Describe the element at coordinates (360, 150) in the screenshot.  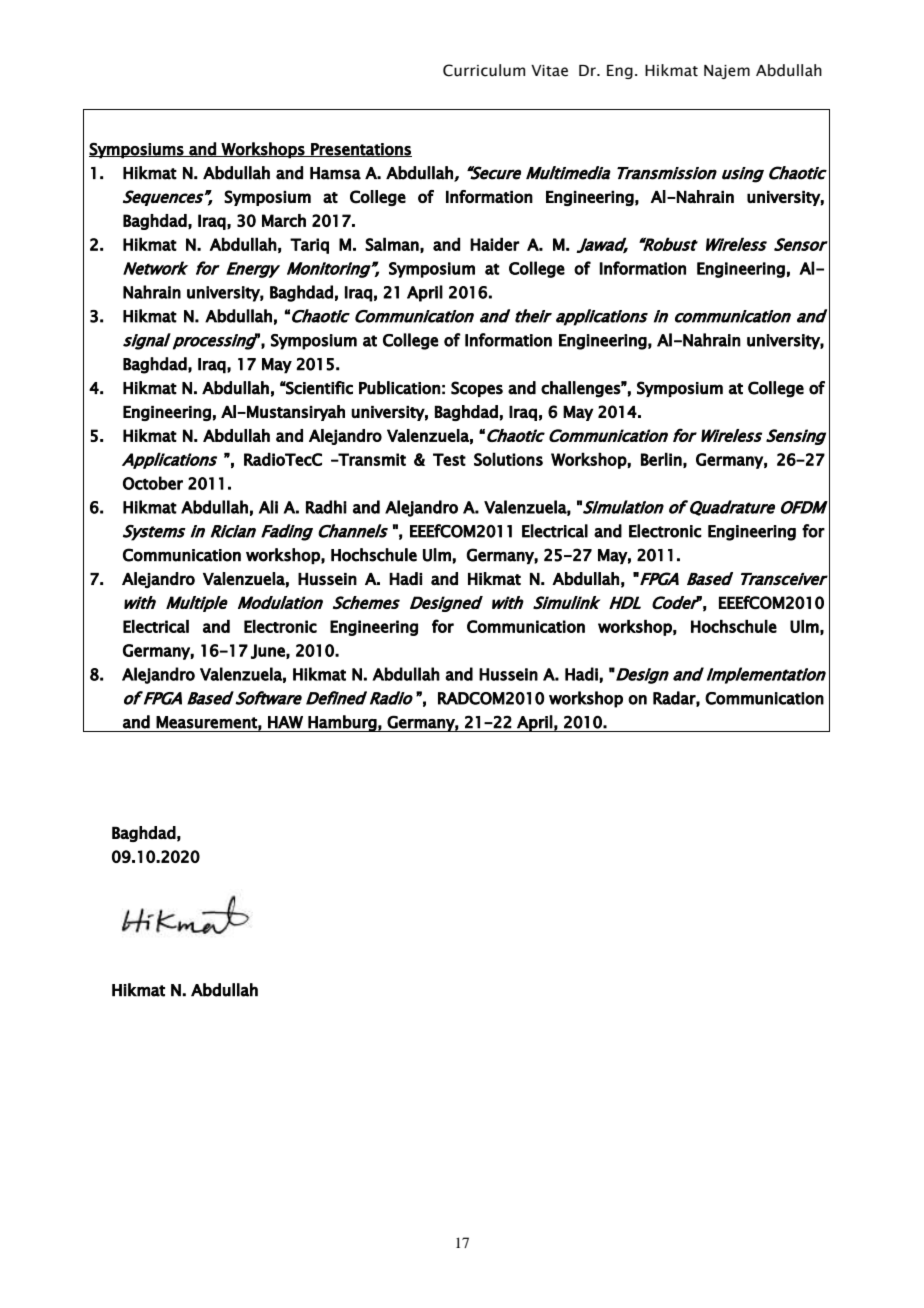
I see `Presentations` at that location.
